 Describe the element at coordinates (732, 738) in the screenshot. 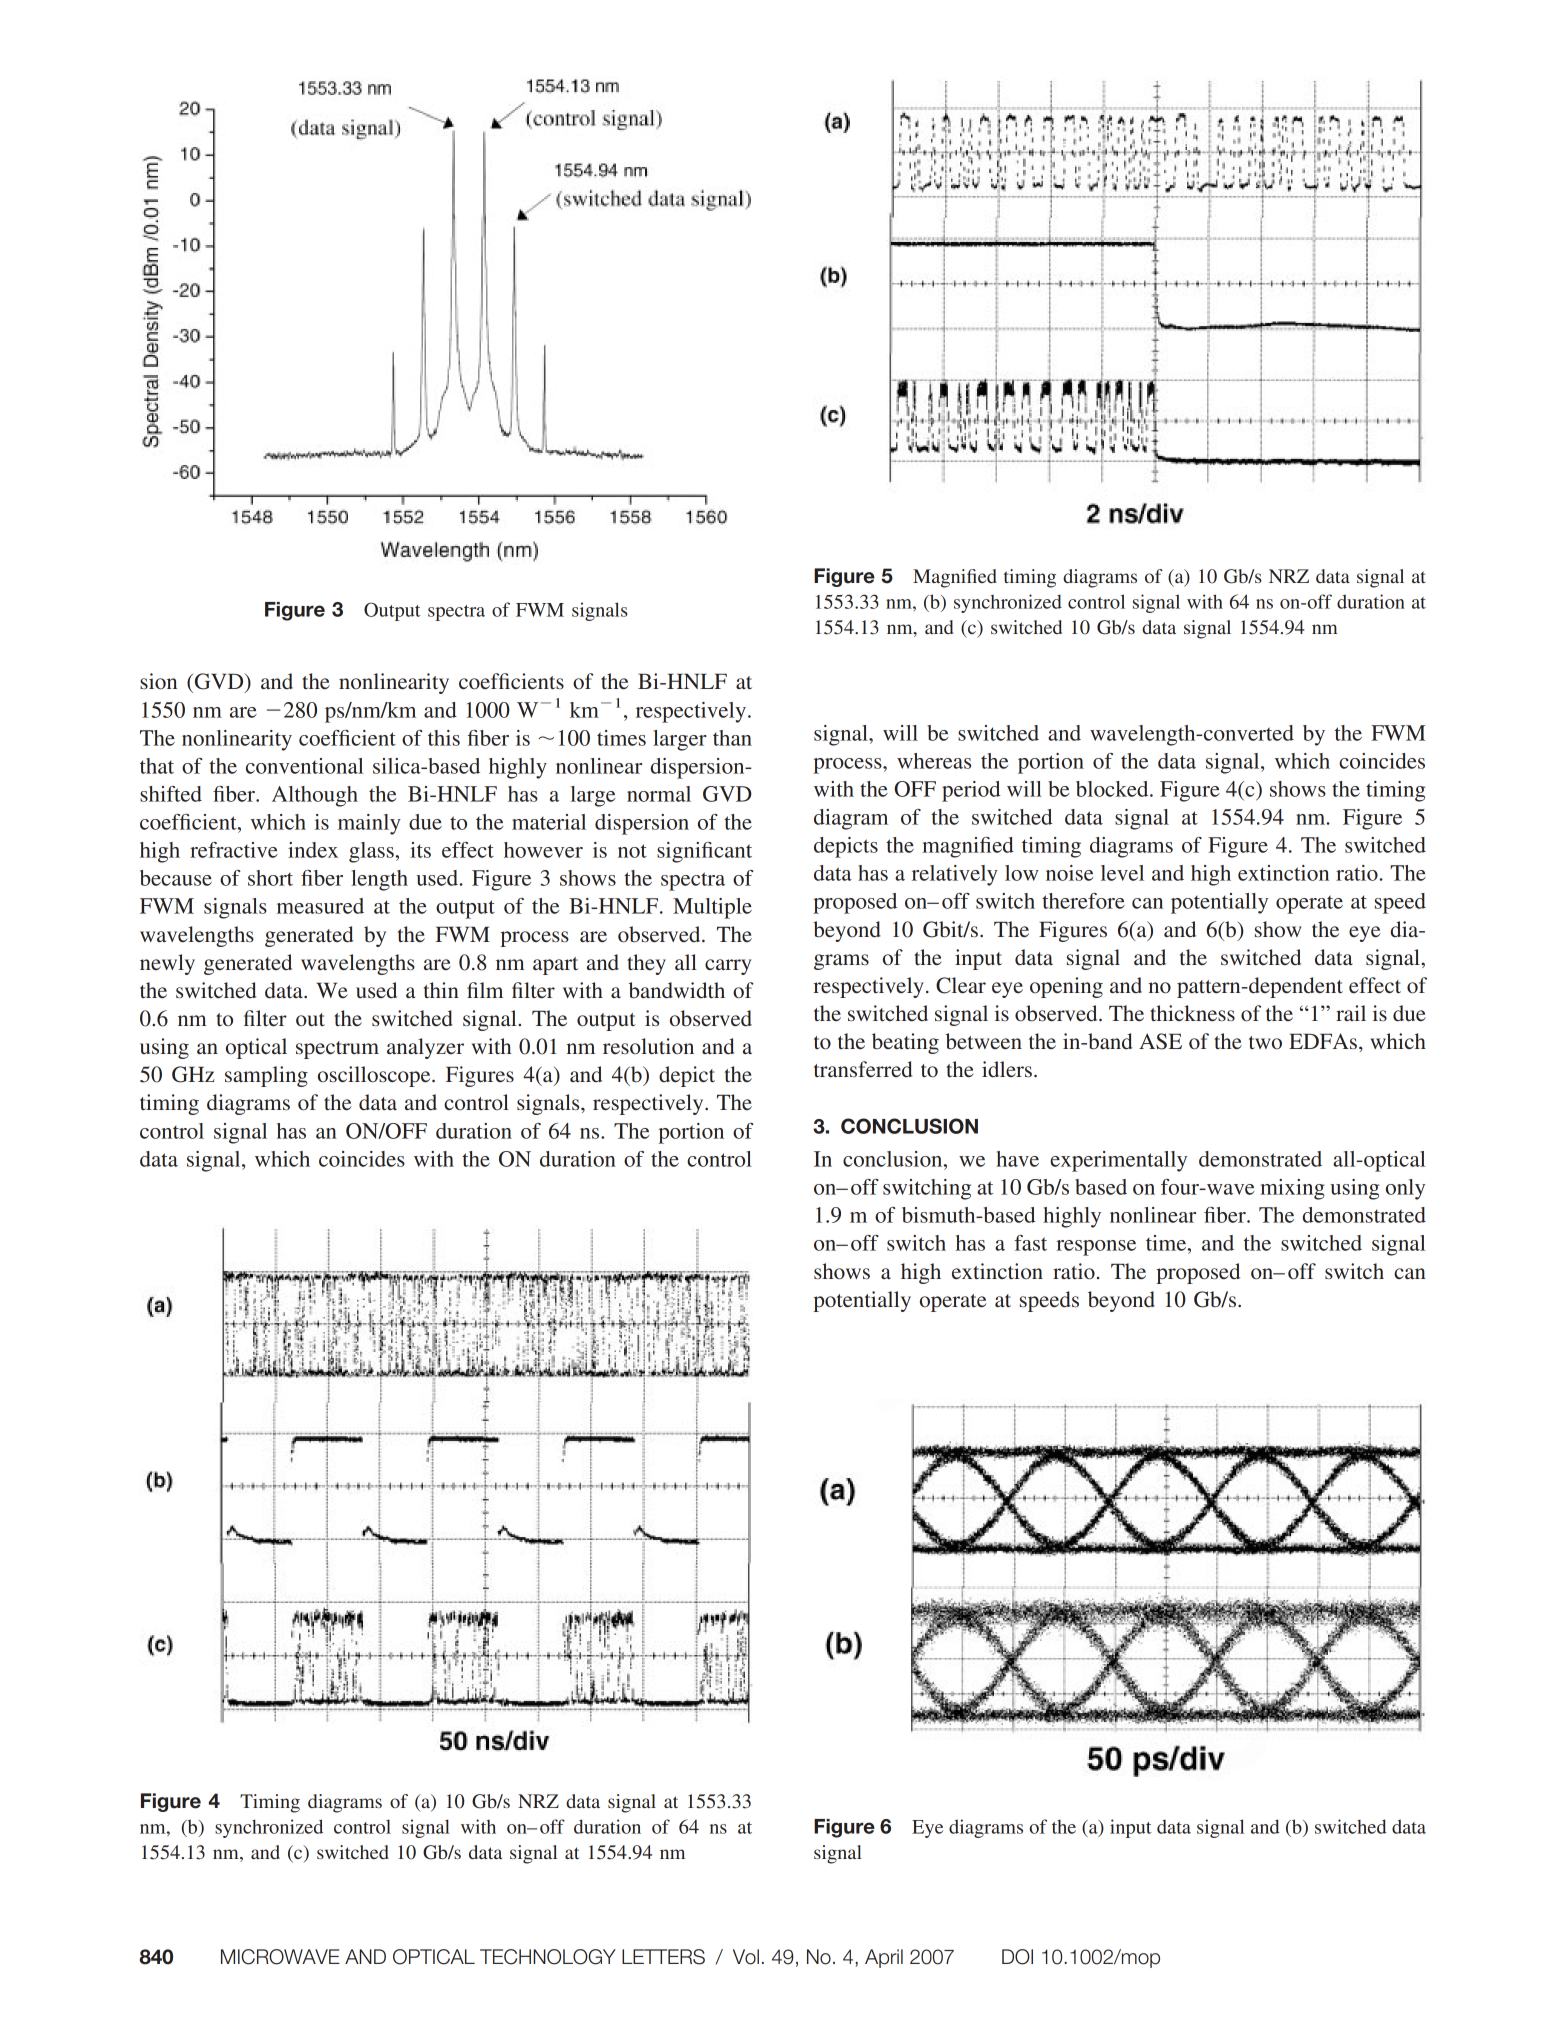

I see `than` at that location.
